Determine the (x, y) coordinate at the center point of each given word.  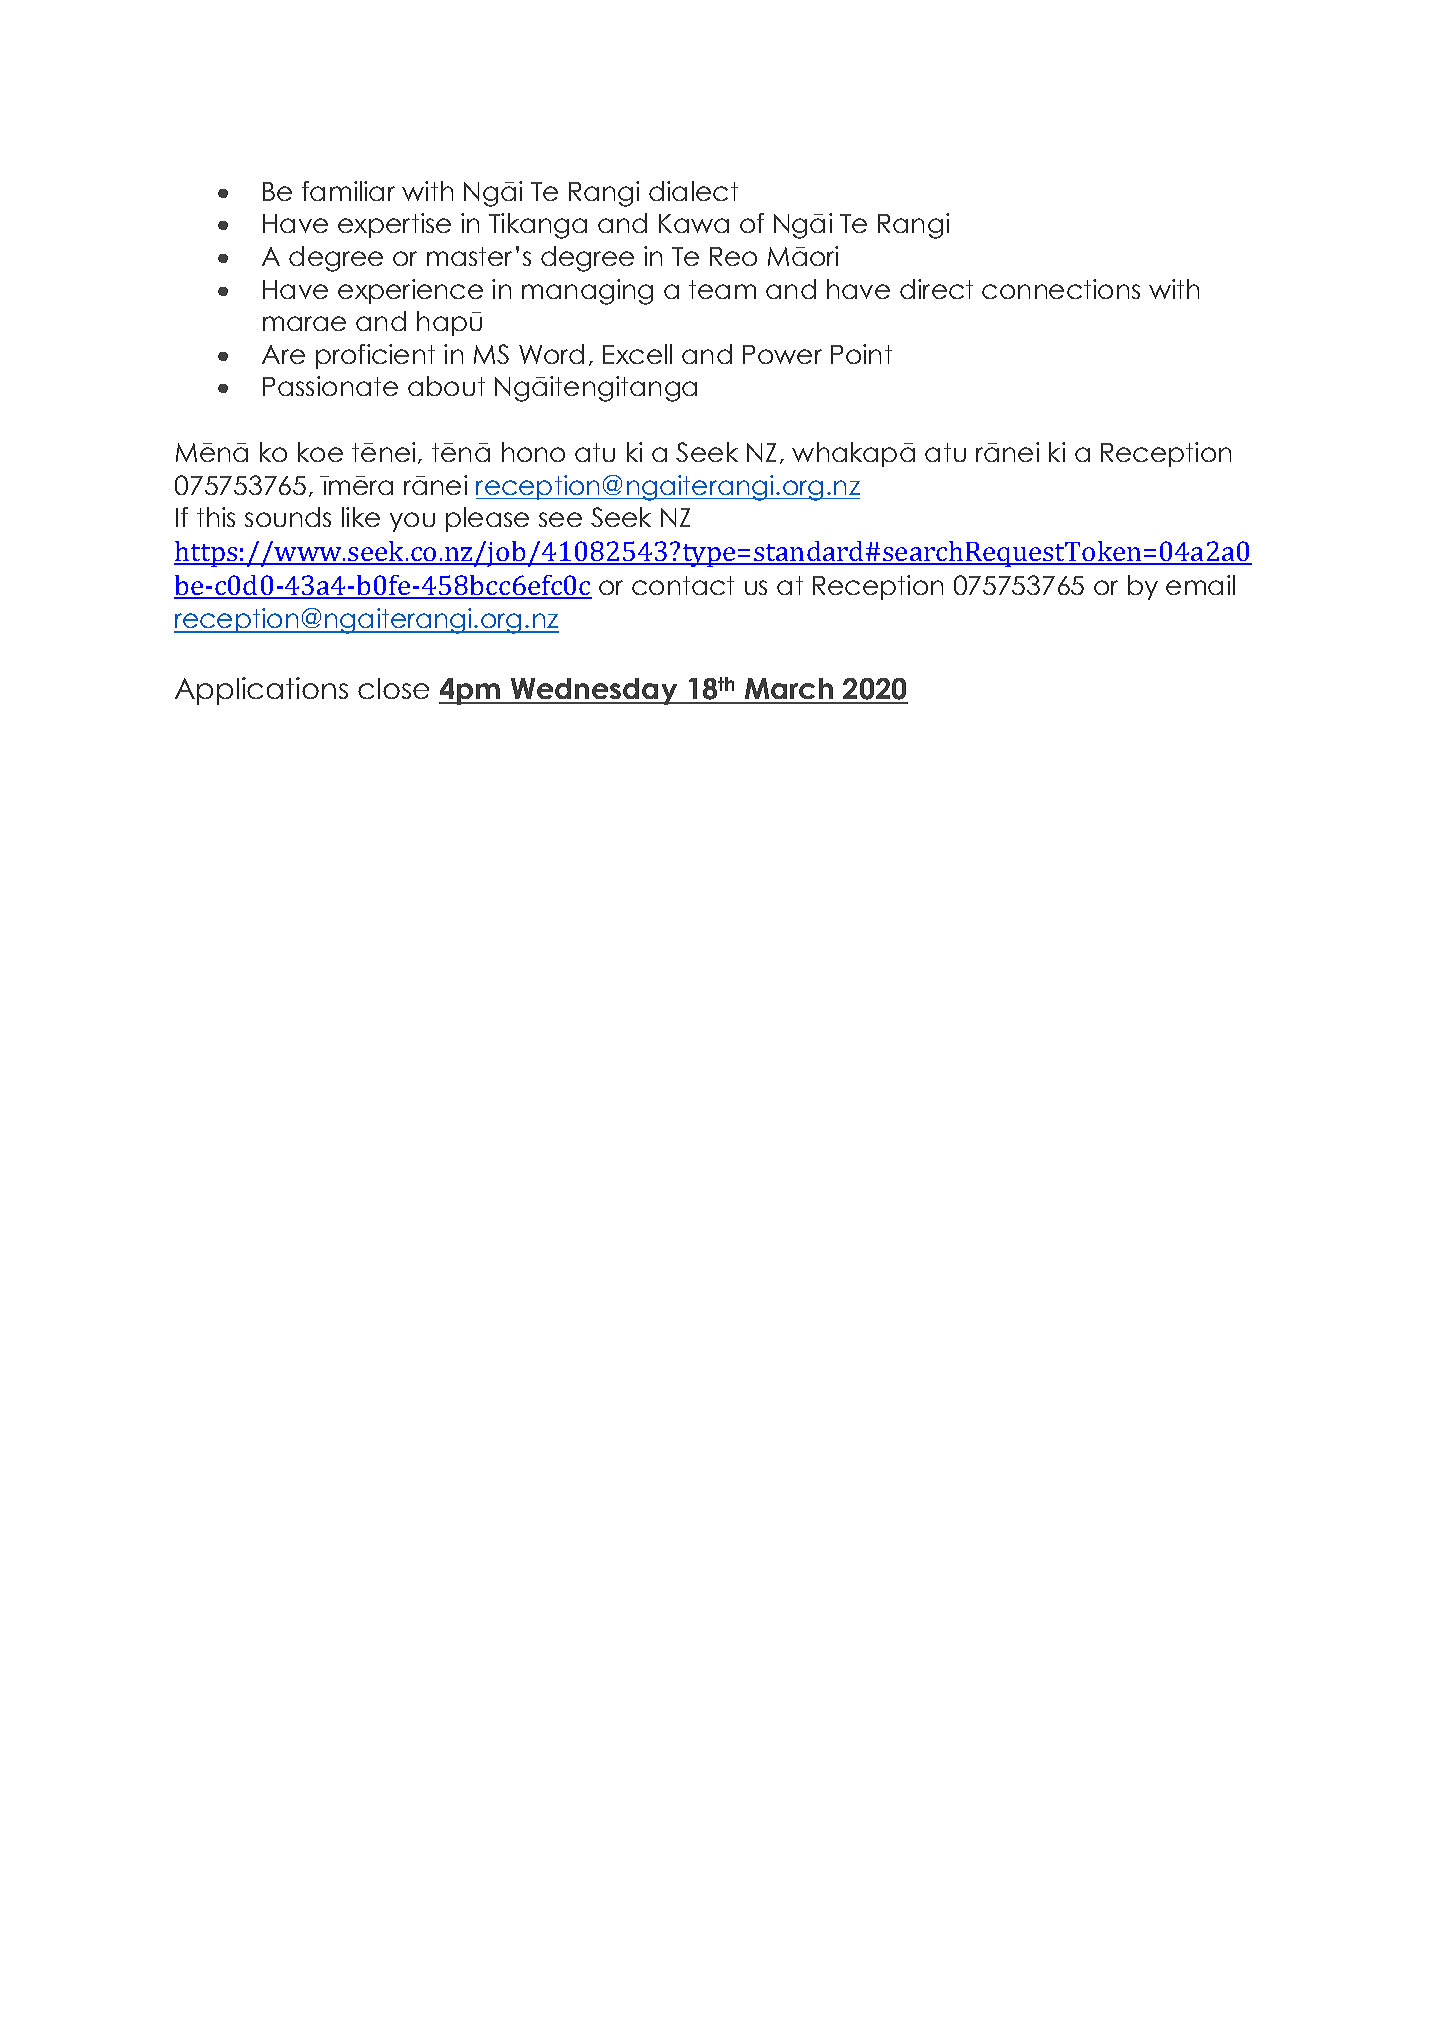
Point (861, 354)
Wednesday (594, 691)
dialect (693, 191)
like (361, 517)
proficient (375, 356)
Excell (637, 354)
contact (683, 585)
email (1200, 585)
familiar (348, 191)
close (393, 688)
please (487, 519)
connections (1061, 289)
